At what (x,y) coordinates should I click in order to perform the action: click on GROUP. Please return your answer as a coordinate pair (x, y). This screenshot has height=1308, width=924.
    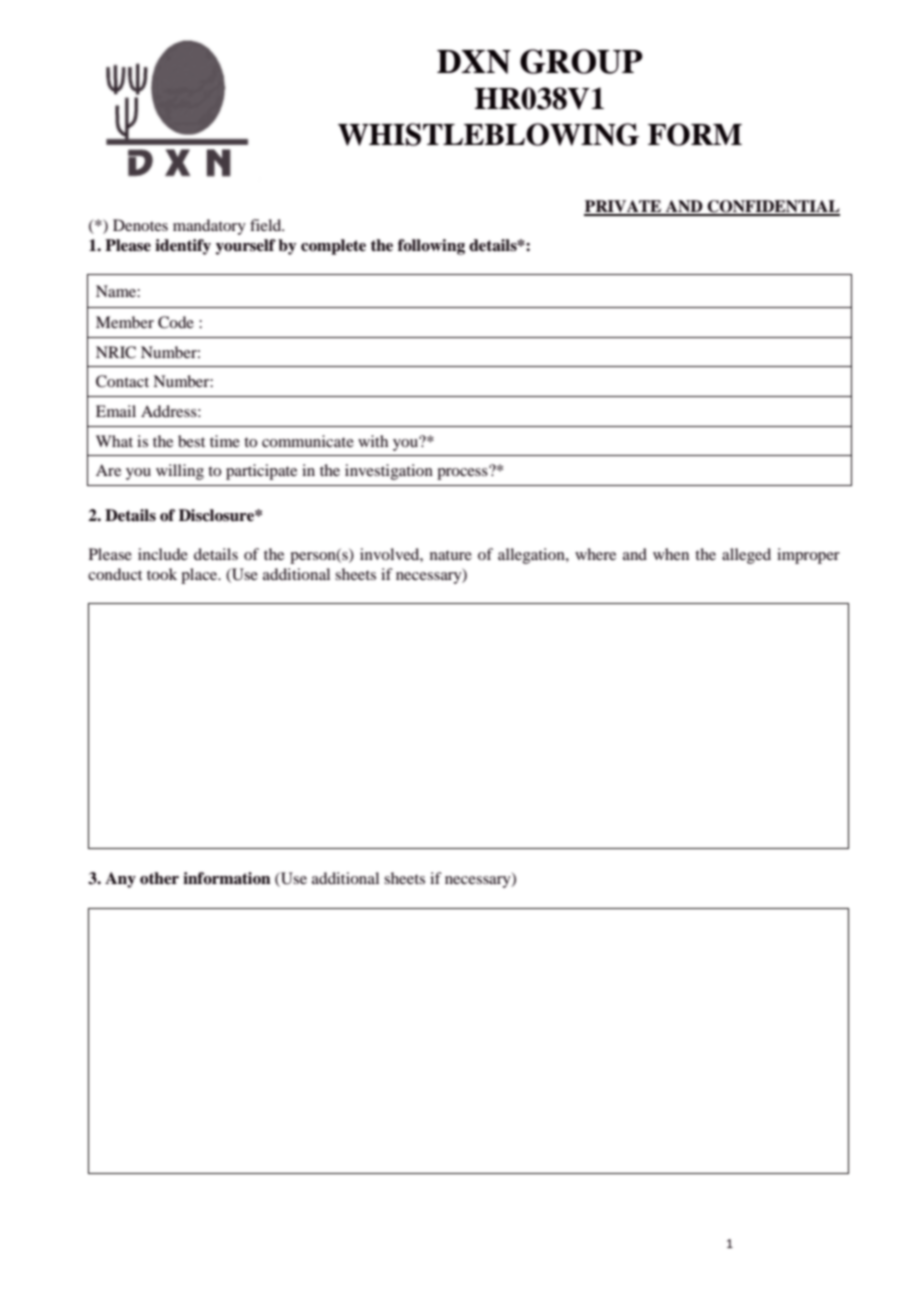
    Looking at the image, I should click on (581, 61).
